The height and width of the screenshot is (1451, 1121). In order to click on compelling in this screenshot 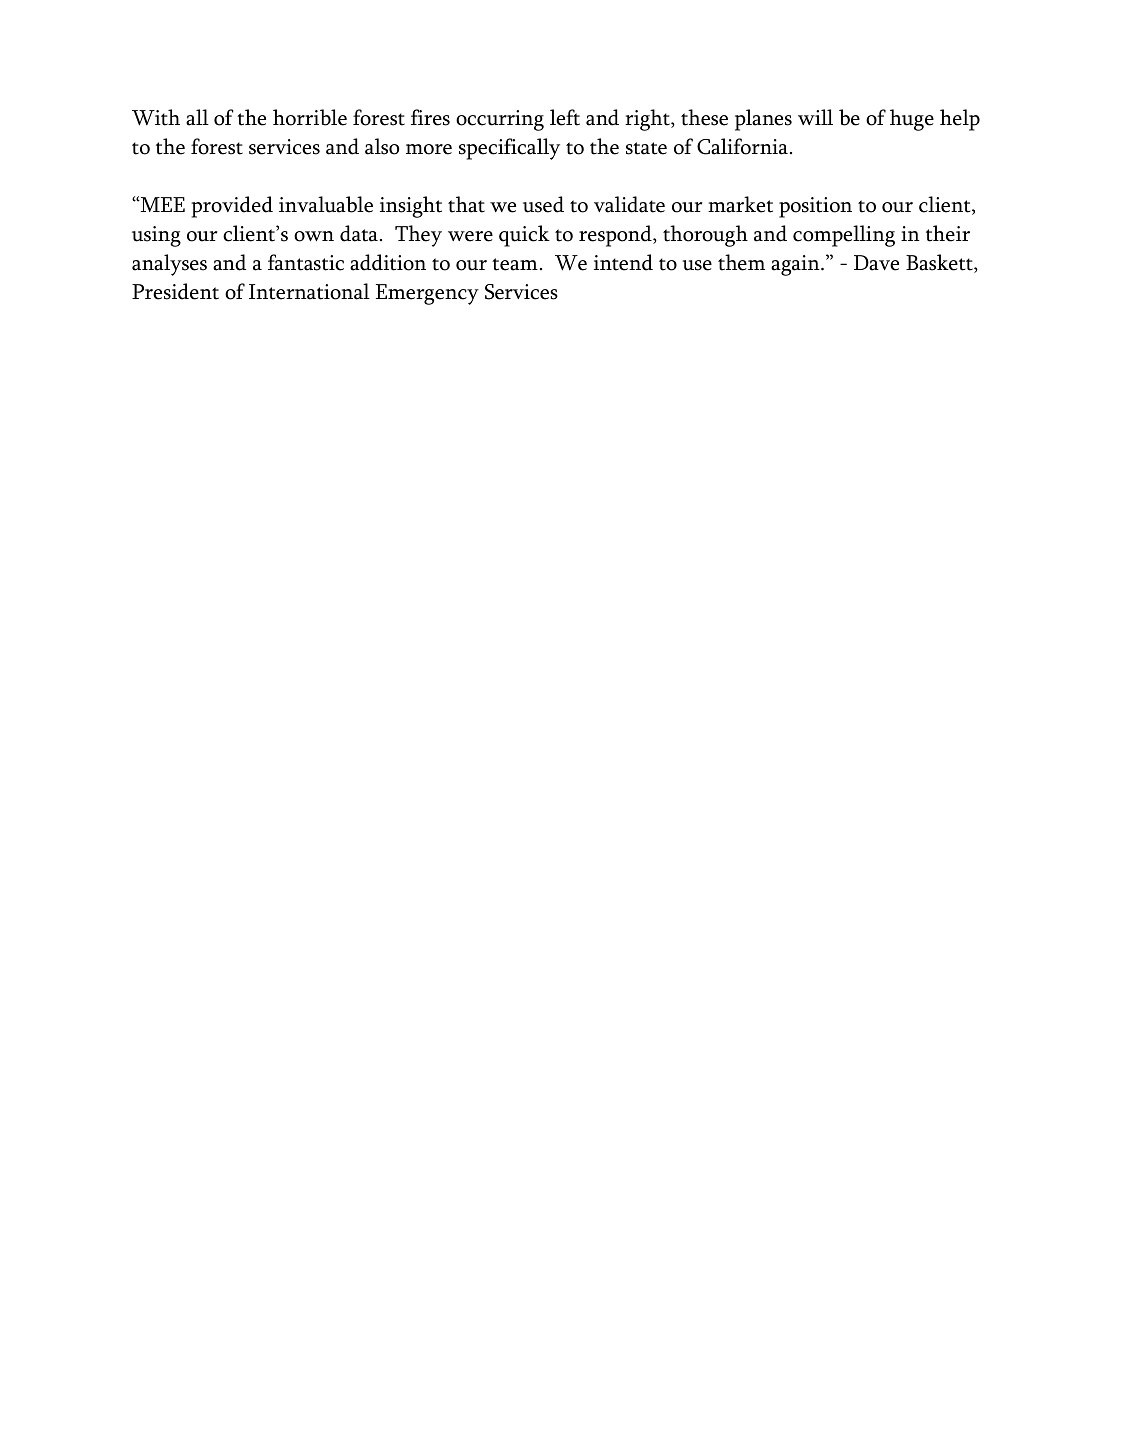, I will do `click(844, 236)`.
